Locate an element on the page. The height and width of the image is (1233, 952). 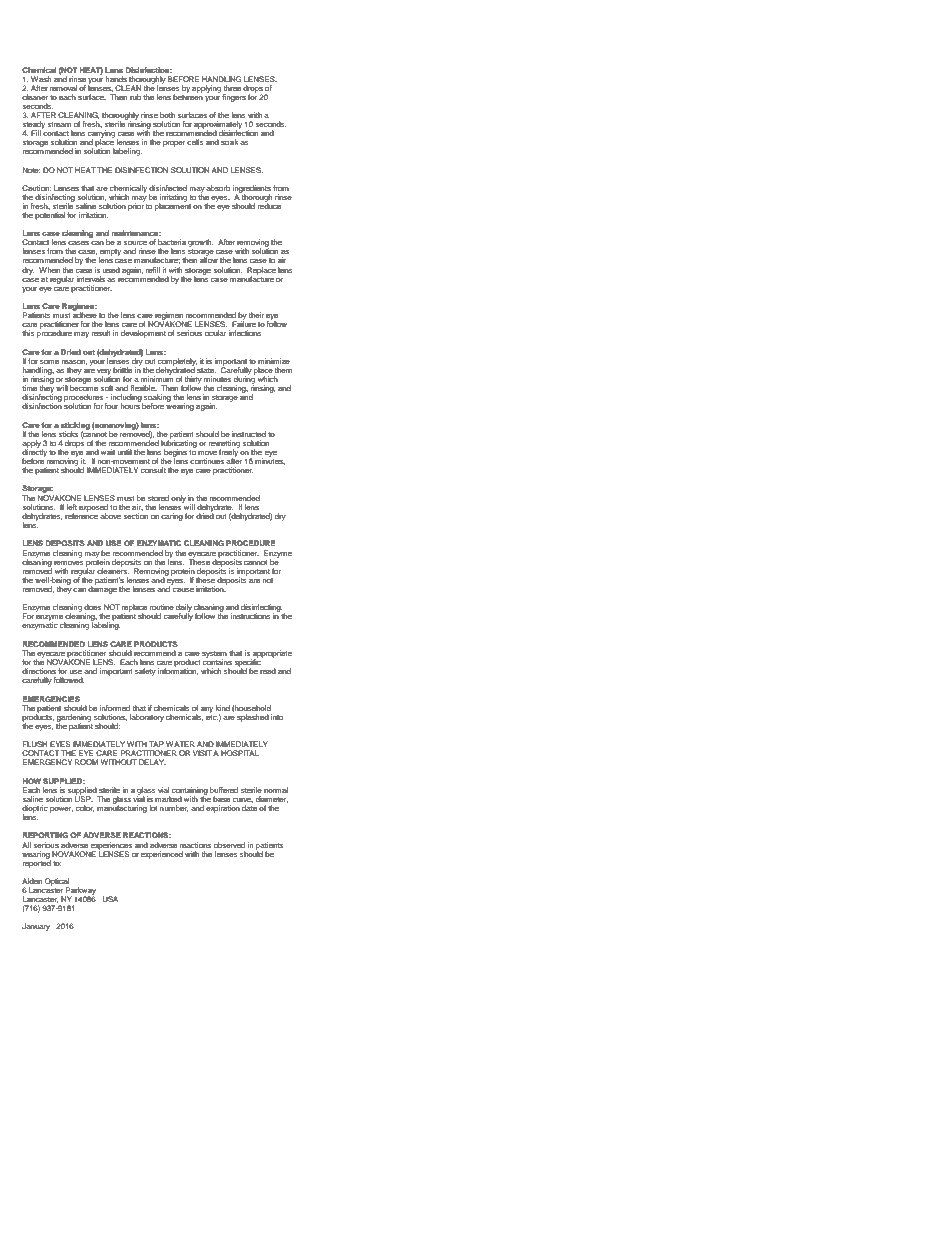
laboratory is located at coordinates (146, 718).
